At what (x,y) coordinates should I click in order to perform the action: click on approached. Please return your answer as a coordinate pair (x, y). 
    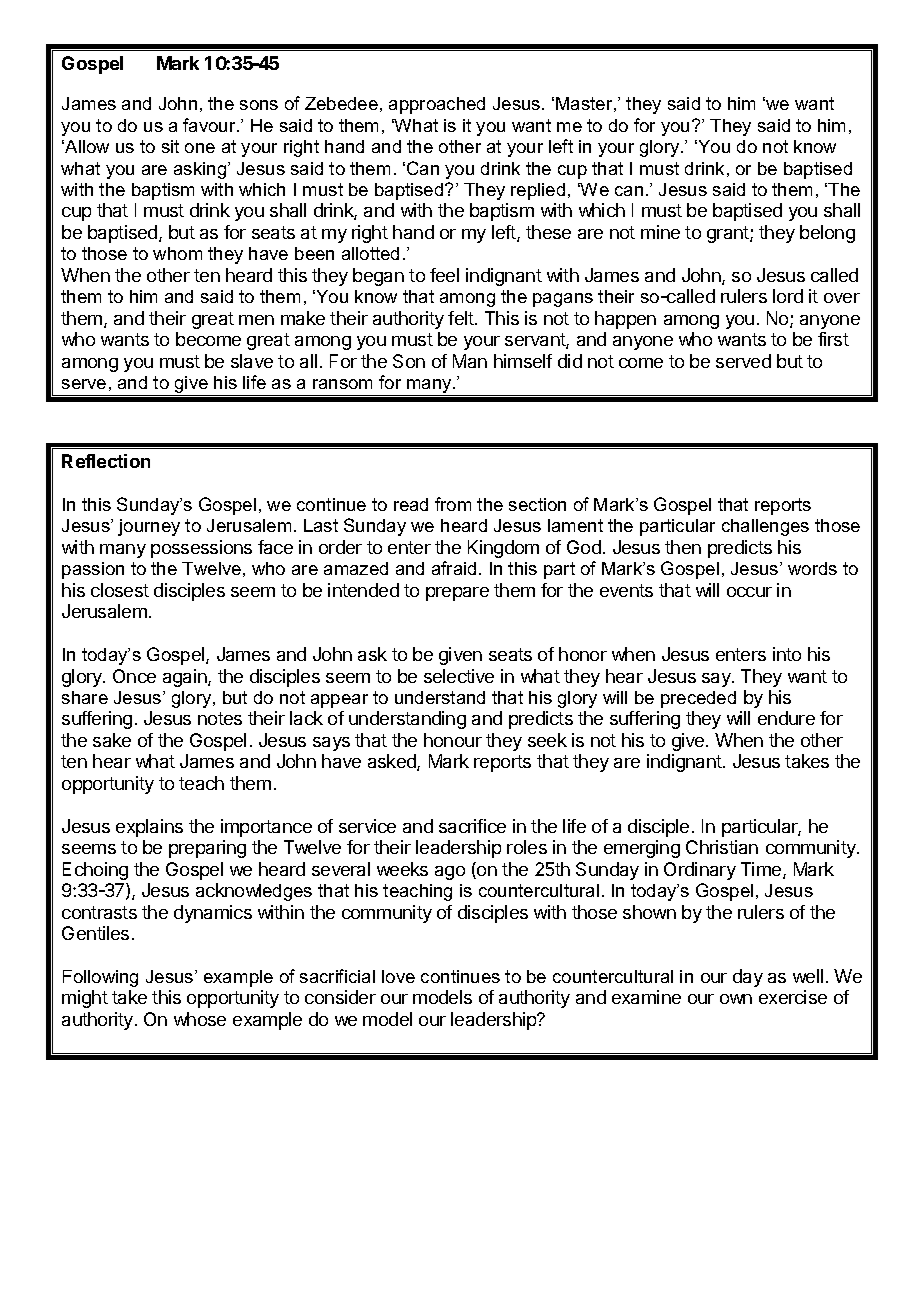
    Looking at the image, I should click on (437, 105).
